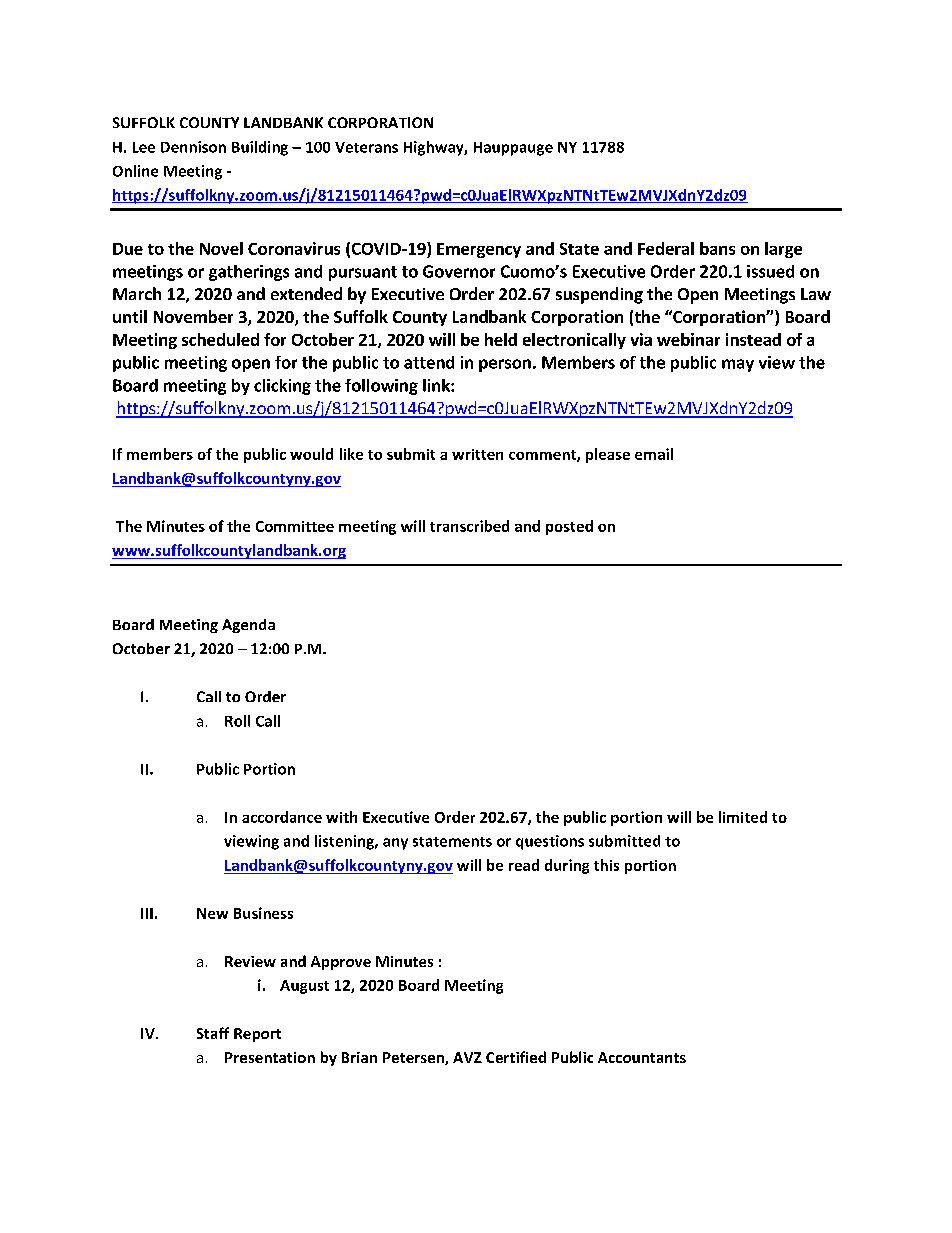 The image size is (952, 1233). I want to click on clicking, so click(282, 387).
